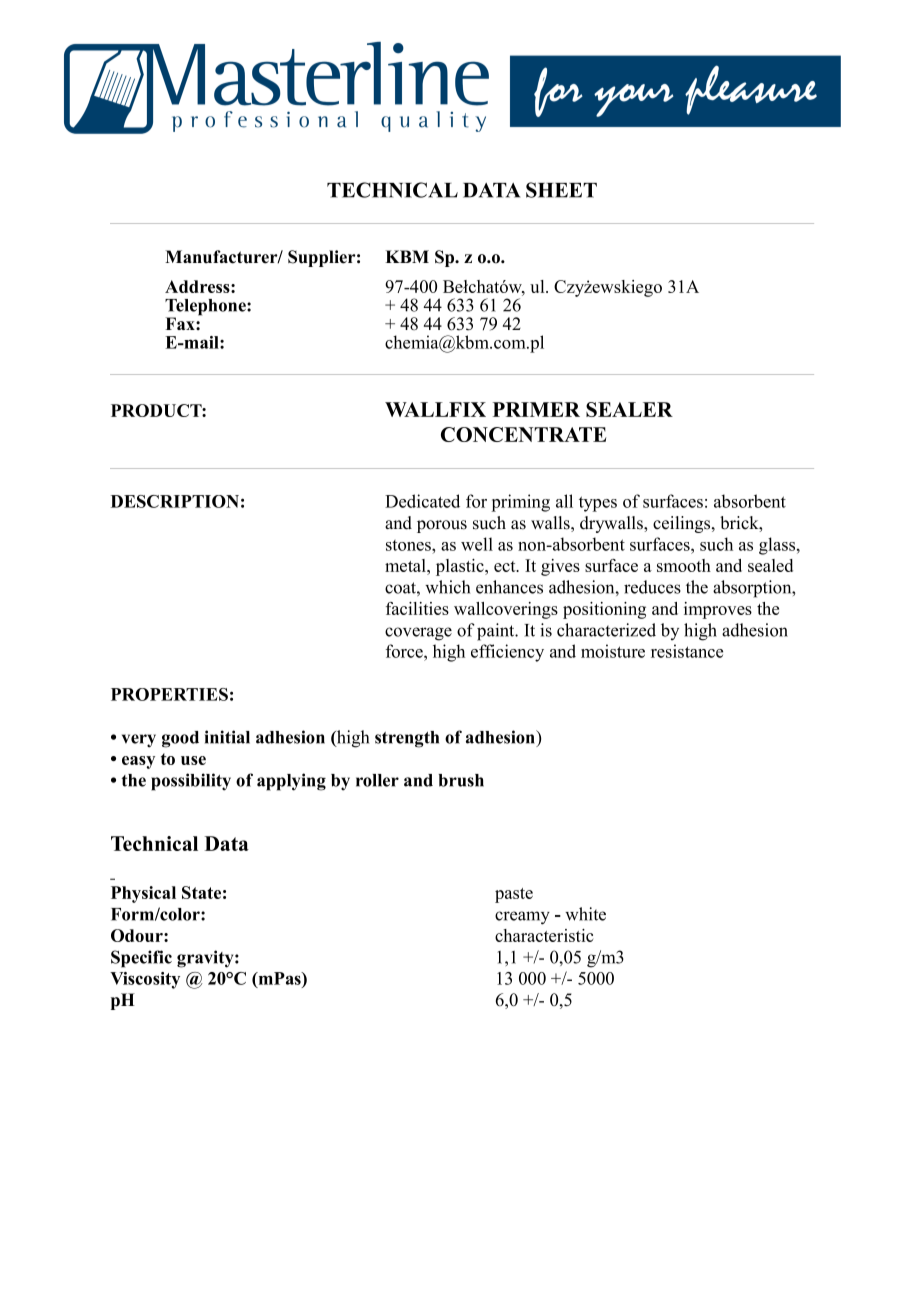 The width and height of the screenshot is (924, 1308). I want to click on initial, so click(227, 737).
